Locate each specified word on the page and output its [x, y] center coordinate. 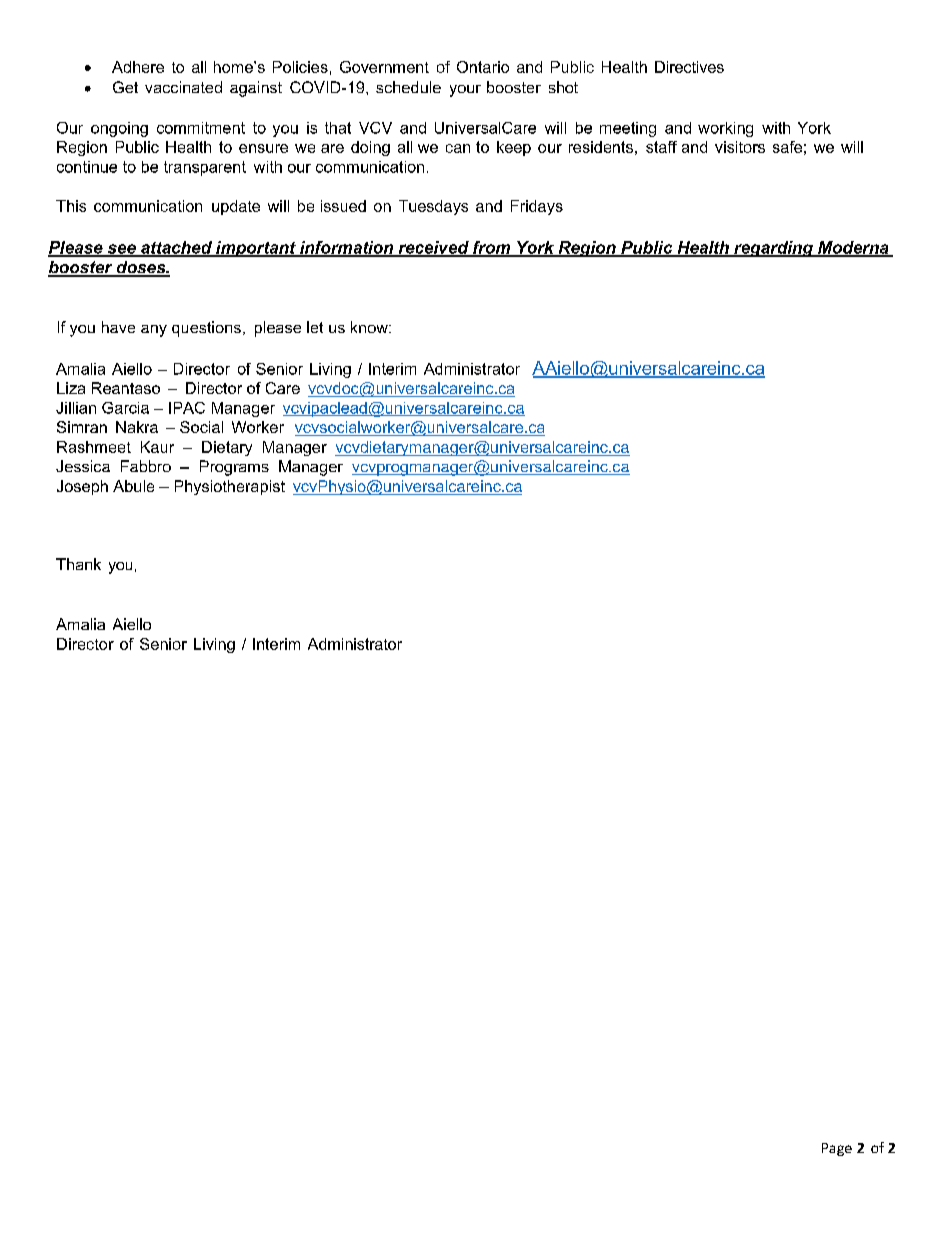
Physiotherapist [230, 487]
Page [837, 1149]
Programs [234, 468]
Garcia [125, 408]
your [465, 91]
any [154, 331]
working [725, 129]
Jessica [83, 466]
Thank [78, 564]
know [370, 327]
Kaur [157, 447]
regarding [773, 249]
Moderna [853, 248]
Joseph [82, 487]
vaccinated [183, 87]
